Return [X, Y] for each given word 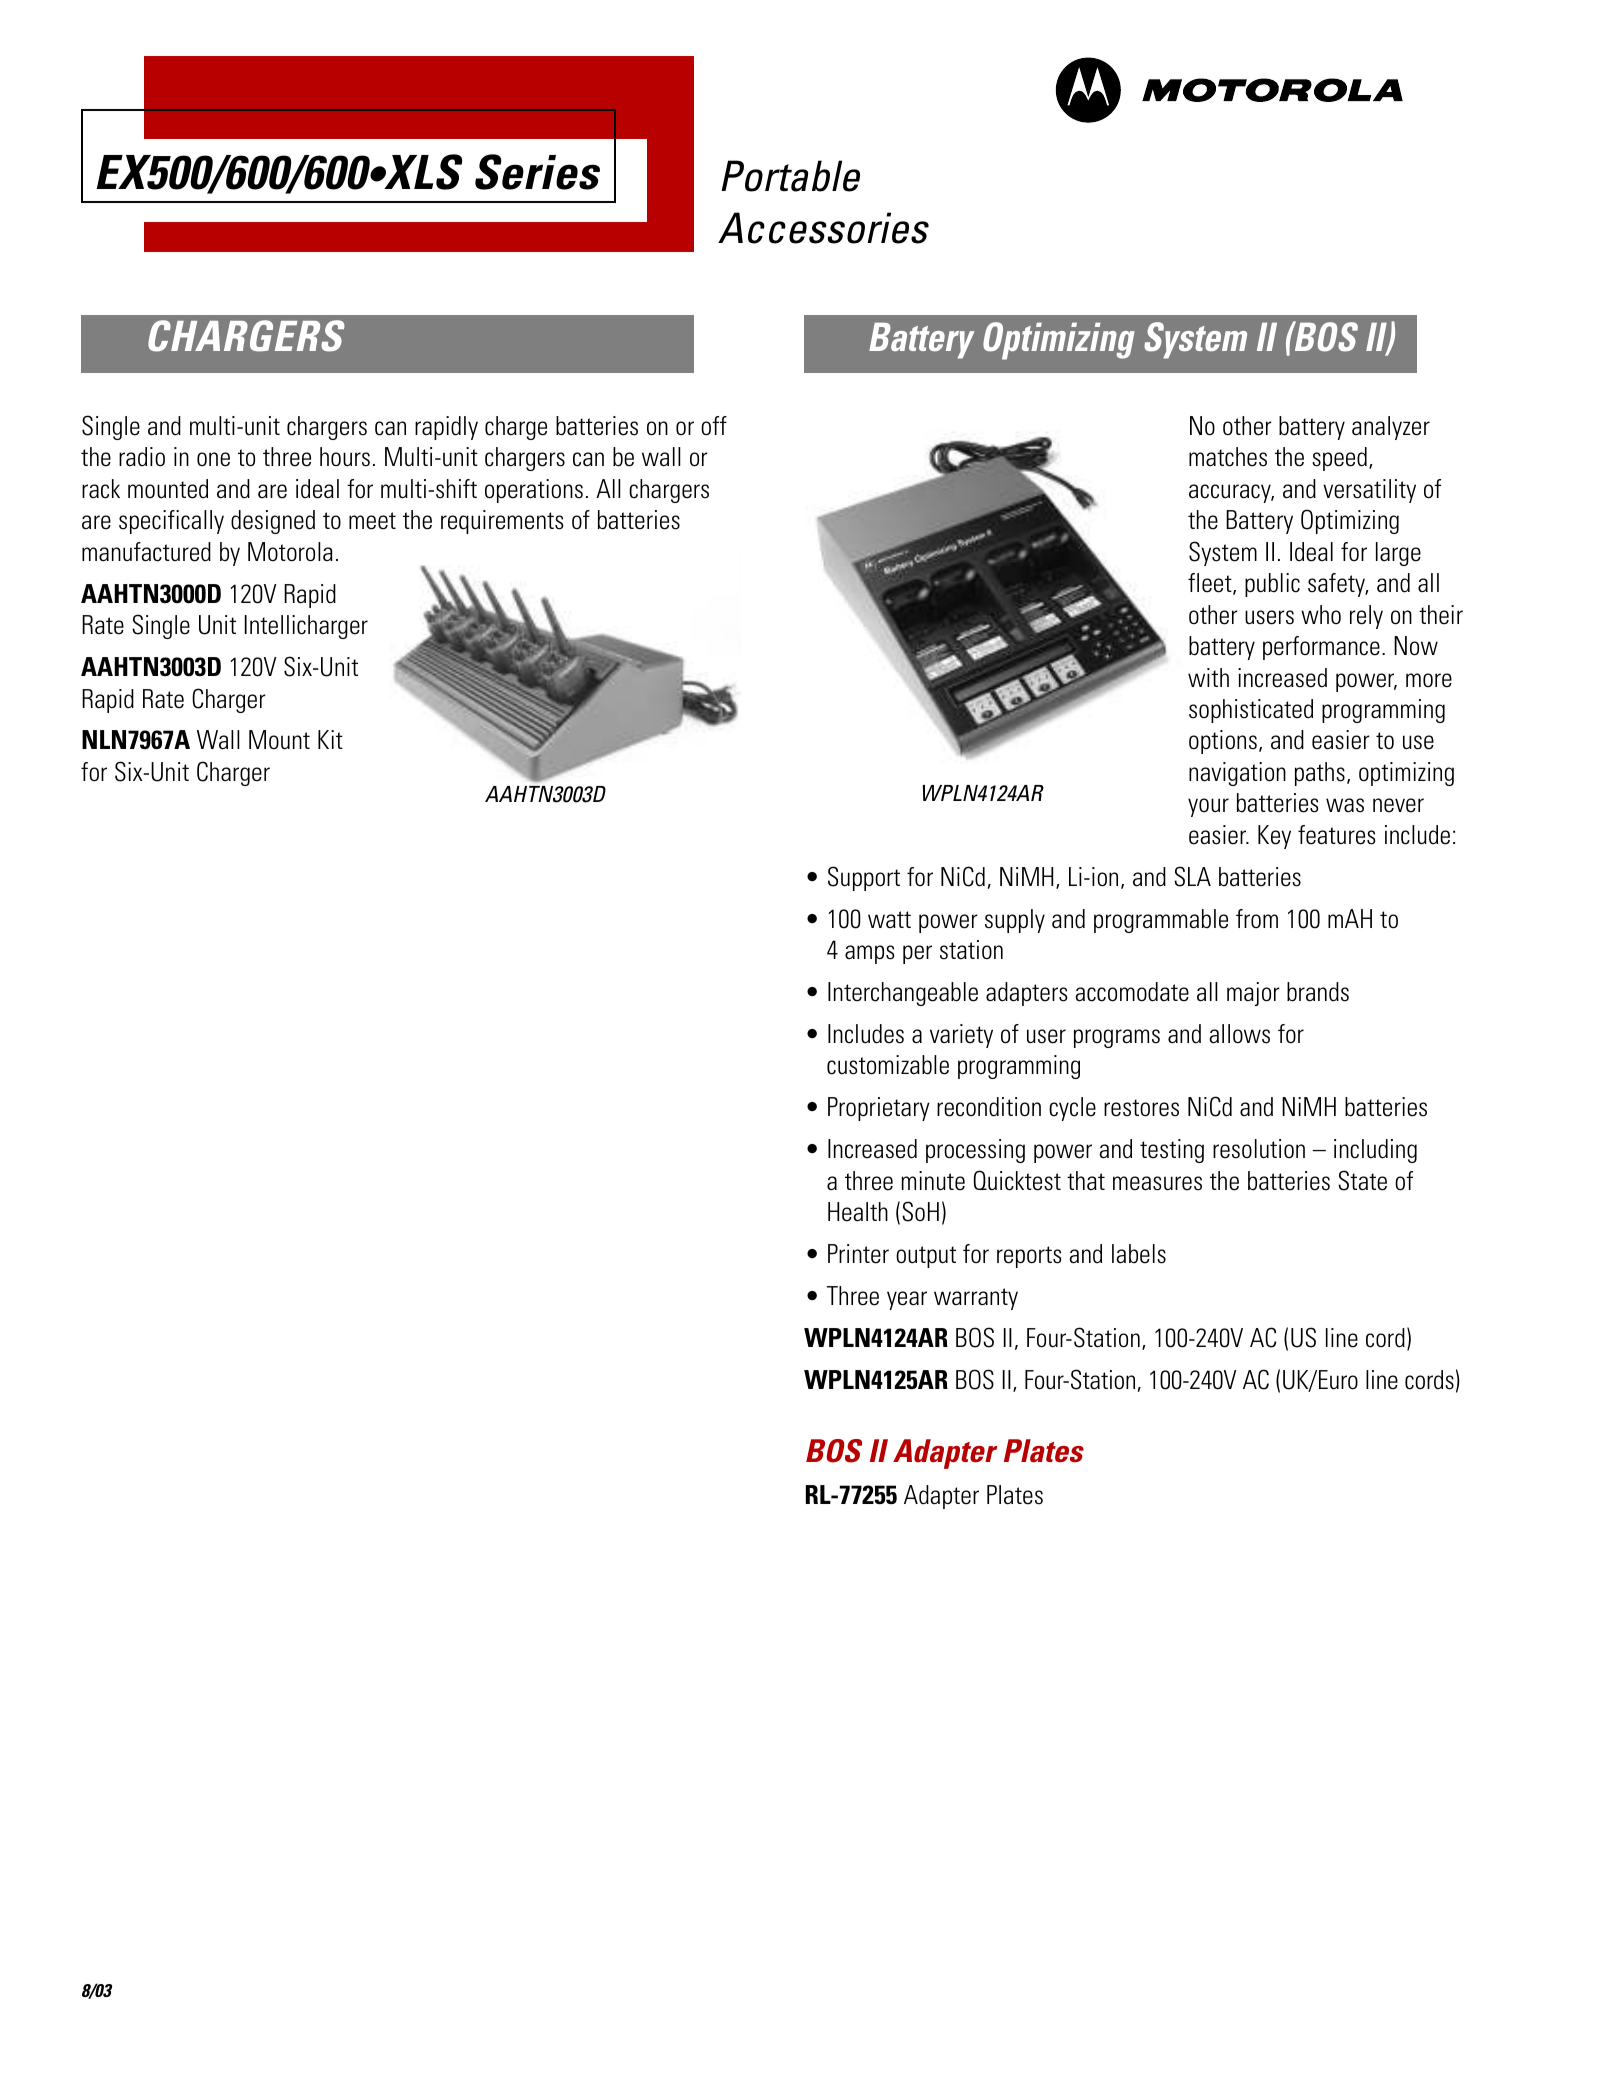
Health [858, 1212]
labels [1139, 1254]
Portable [790, 176]
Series [537, 172]
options [1223, 742]
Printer [858, 1254]
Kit [330, 739]
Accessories [823, 228]
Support [864, 878]
